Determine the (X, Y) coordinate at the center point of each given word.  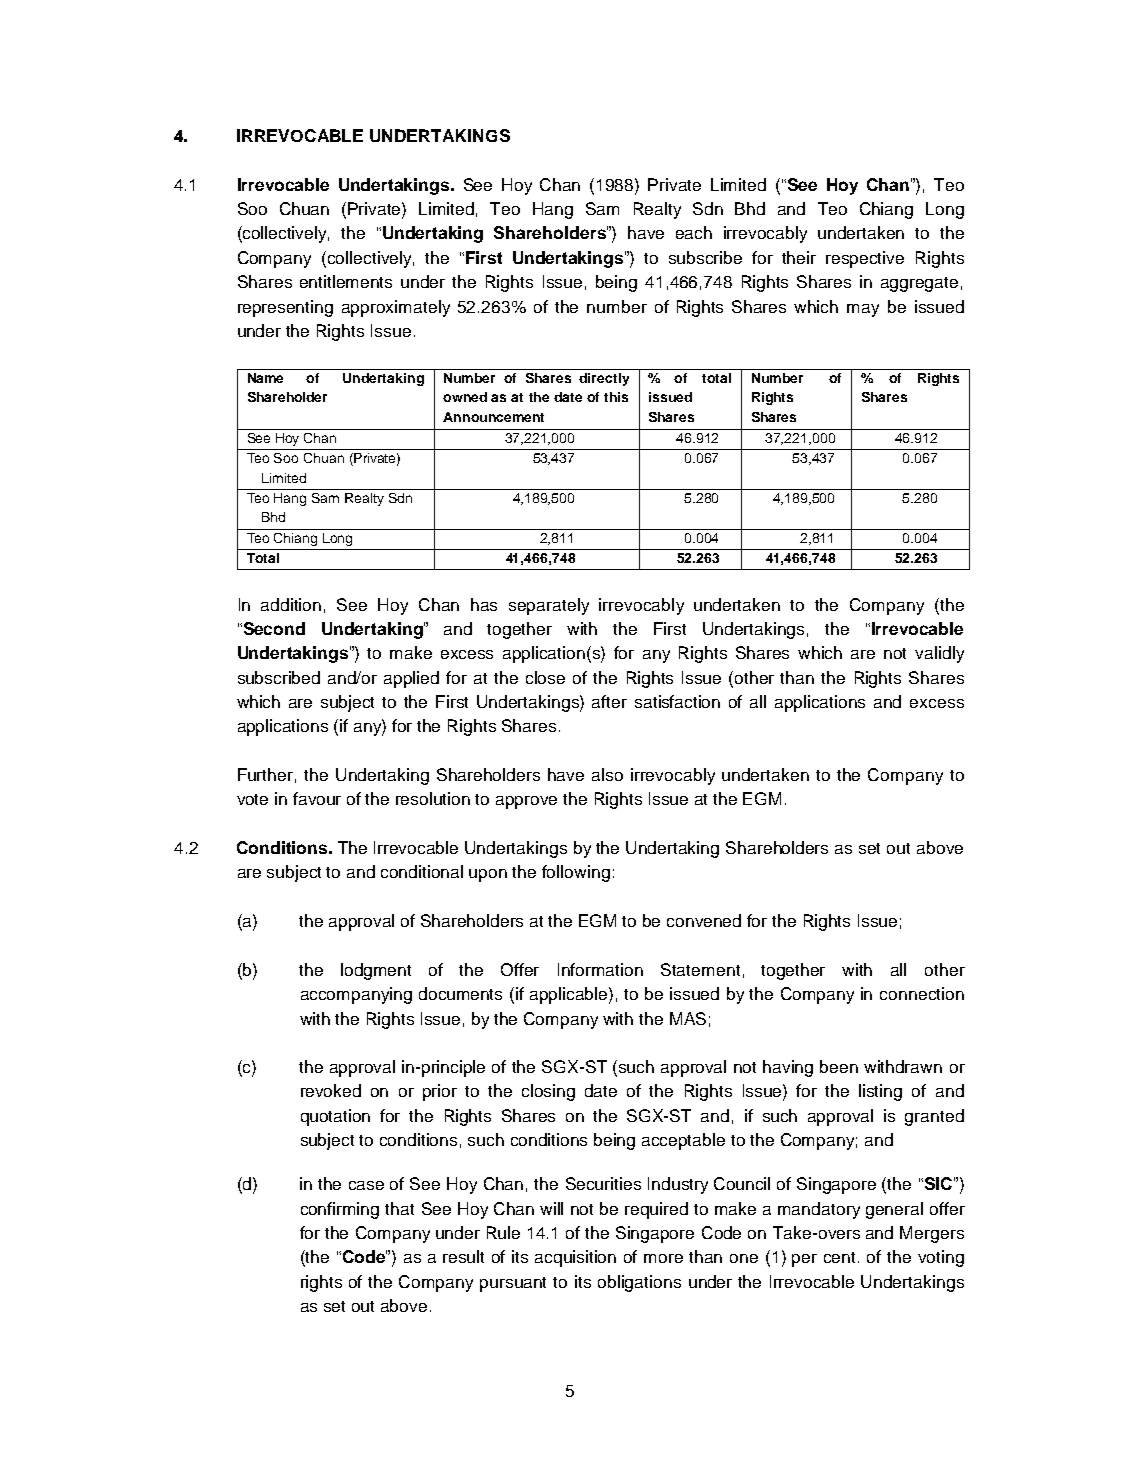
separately (549, 606)
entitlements (346, 281)
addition (291, 604)
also (607, 774)
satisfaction (677, 701)
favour (317, 798)
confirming (340, 1210)
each (694, 232)
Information (600, 969)
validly (939, 654)
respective (865, 259)
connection (922, 993)
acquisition (575, 1258)
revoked (331, 1090)
